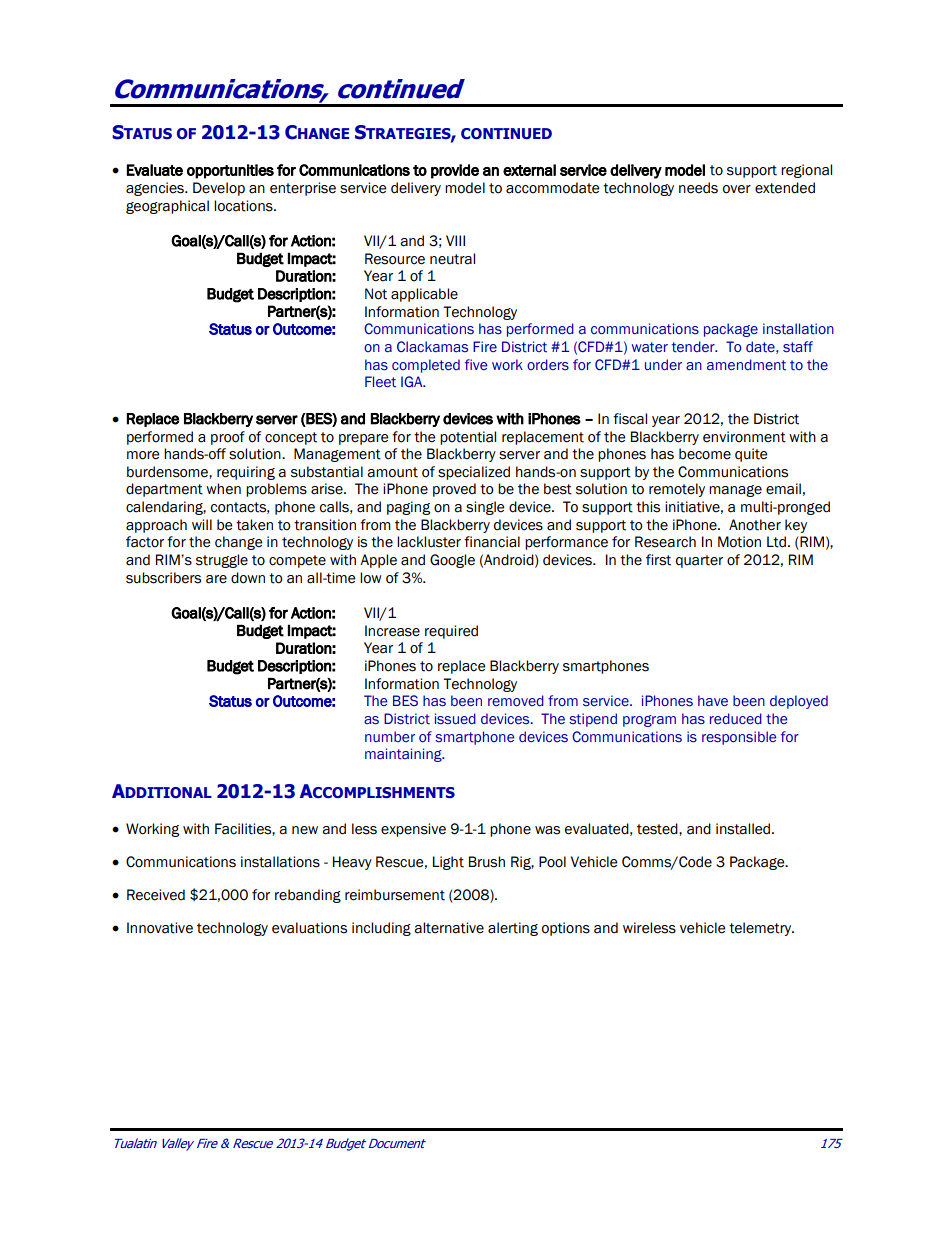  I want to click on Received, so click(156, 895).
